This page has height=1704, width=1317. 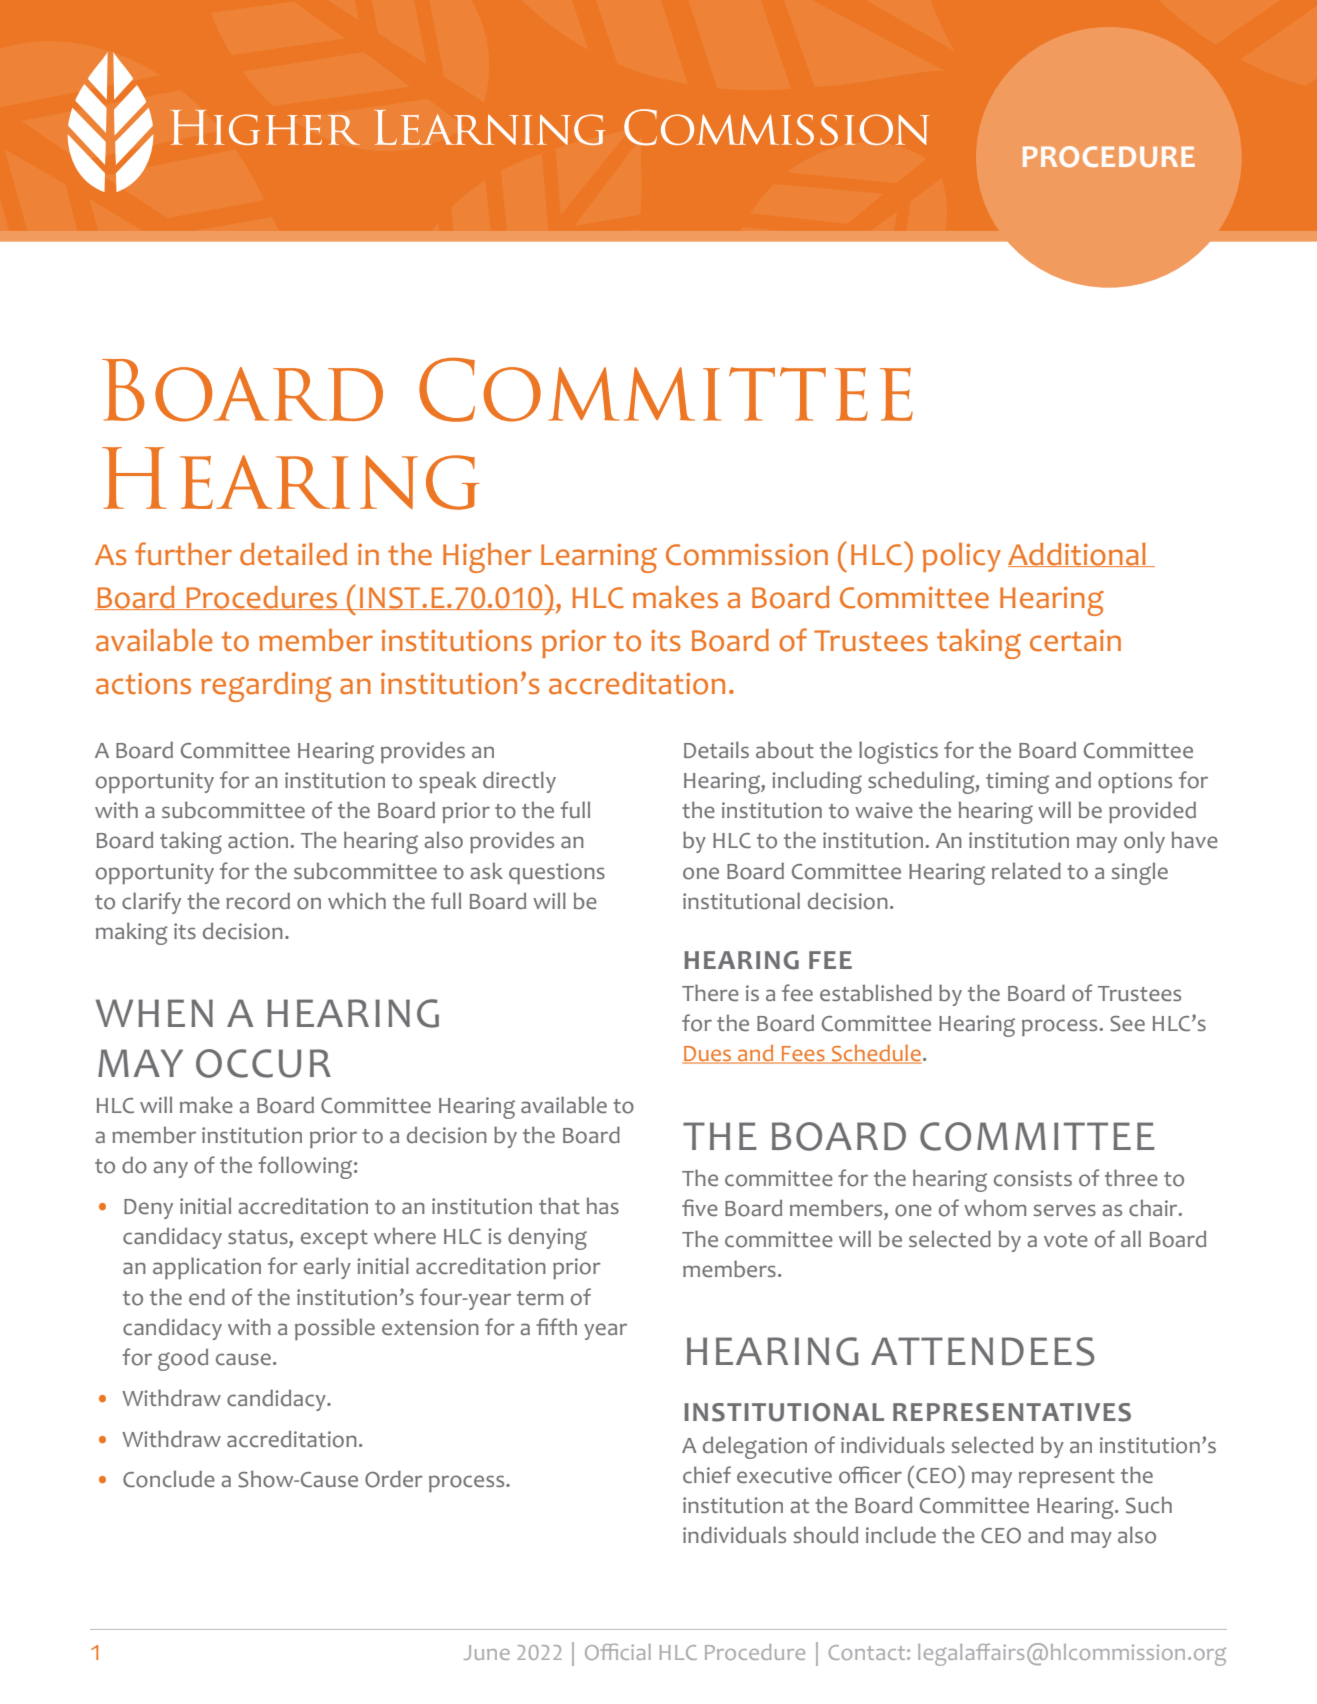 I want to click on June, so click(x=487, y=1652).
